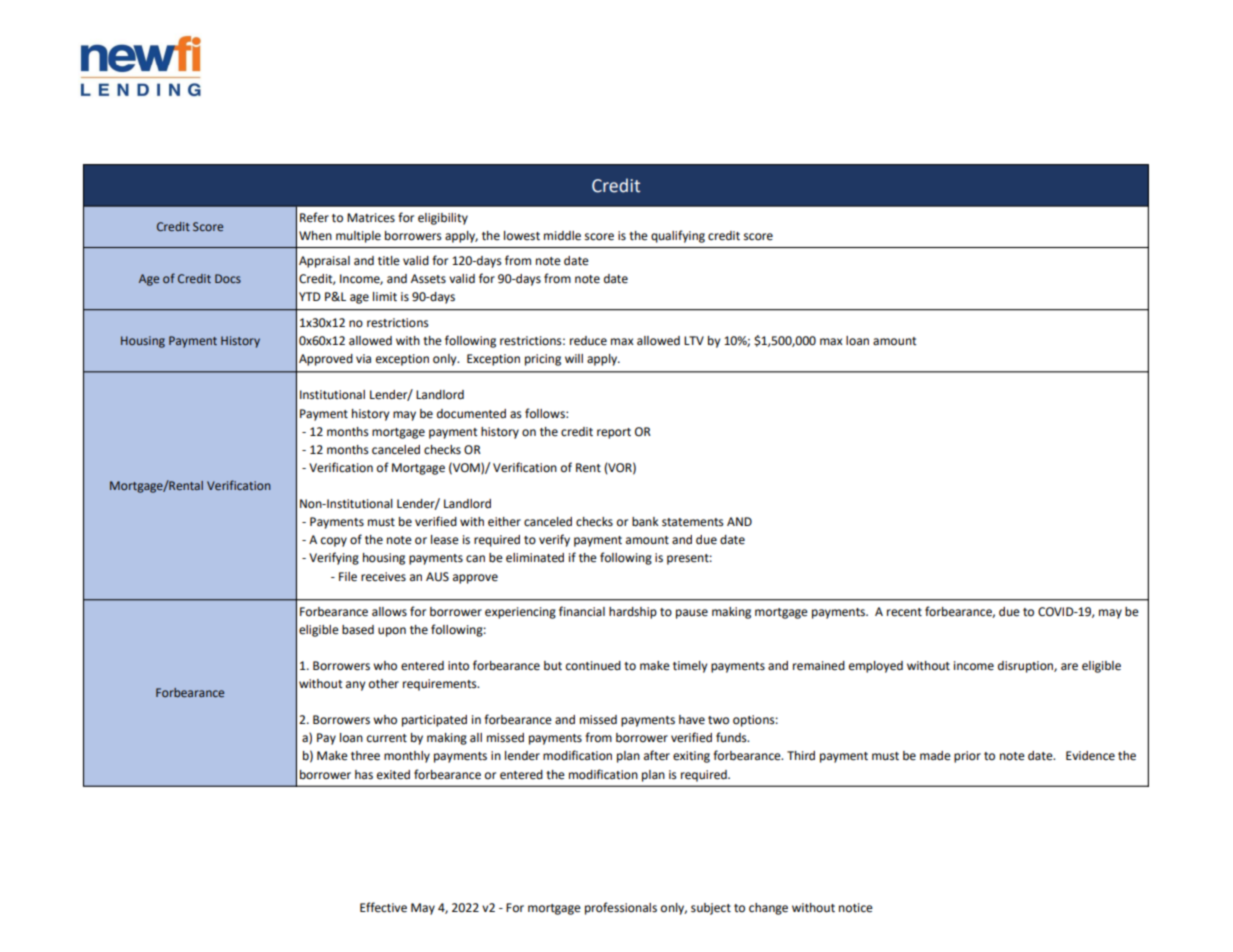 The height and width of the screenshot is (952, 1233). What do you see at coordinates (383, 907) in the screenshot?
I see `Effective` at bounding box center [383, 907].
